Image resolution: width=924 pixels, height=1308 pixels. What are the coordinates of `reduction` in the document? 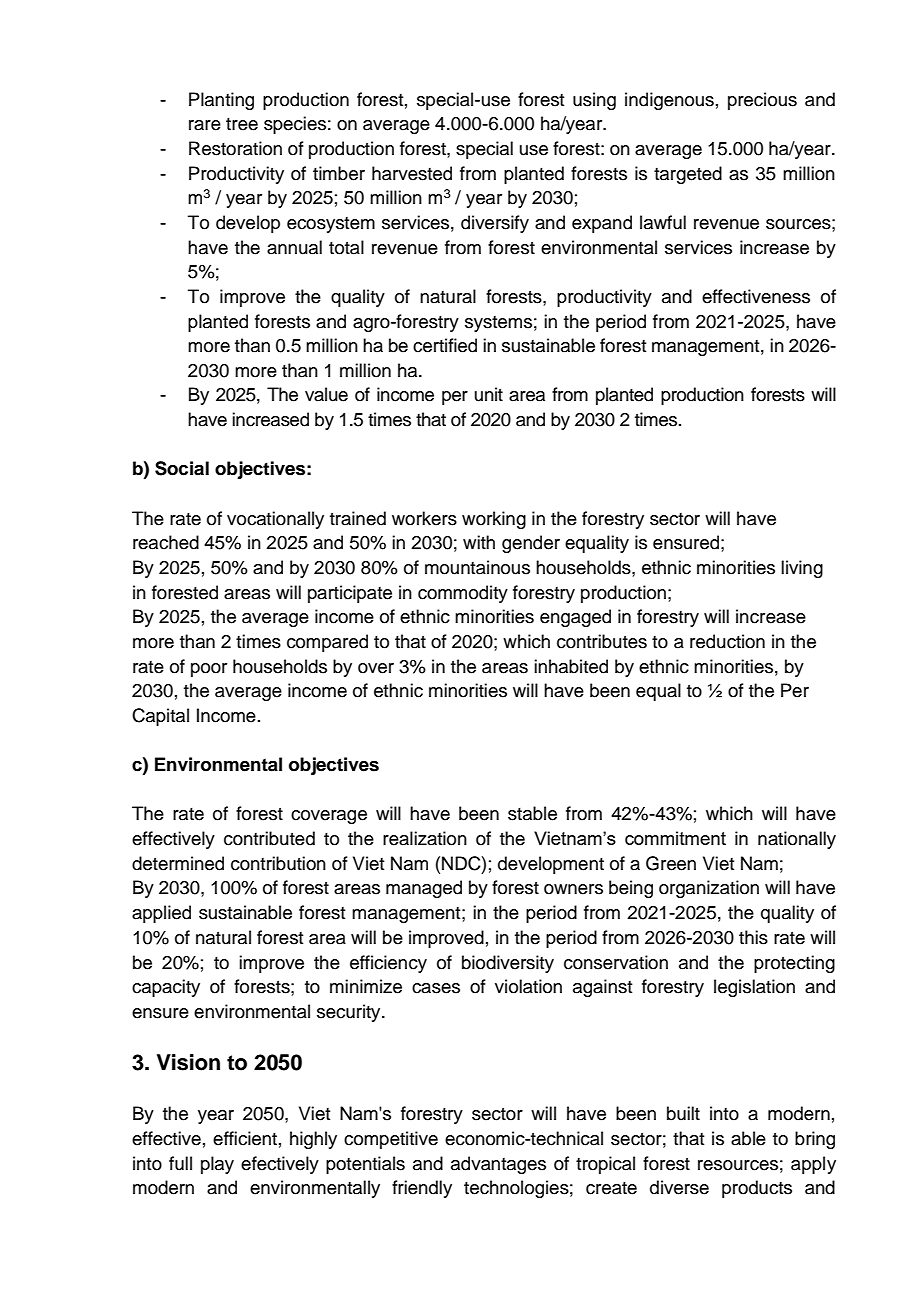 It's located at (727, 641).
